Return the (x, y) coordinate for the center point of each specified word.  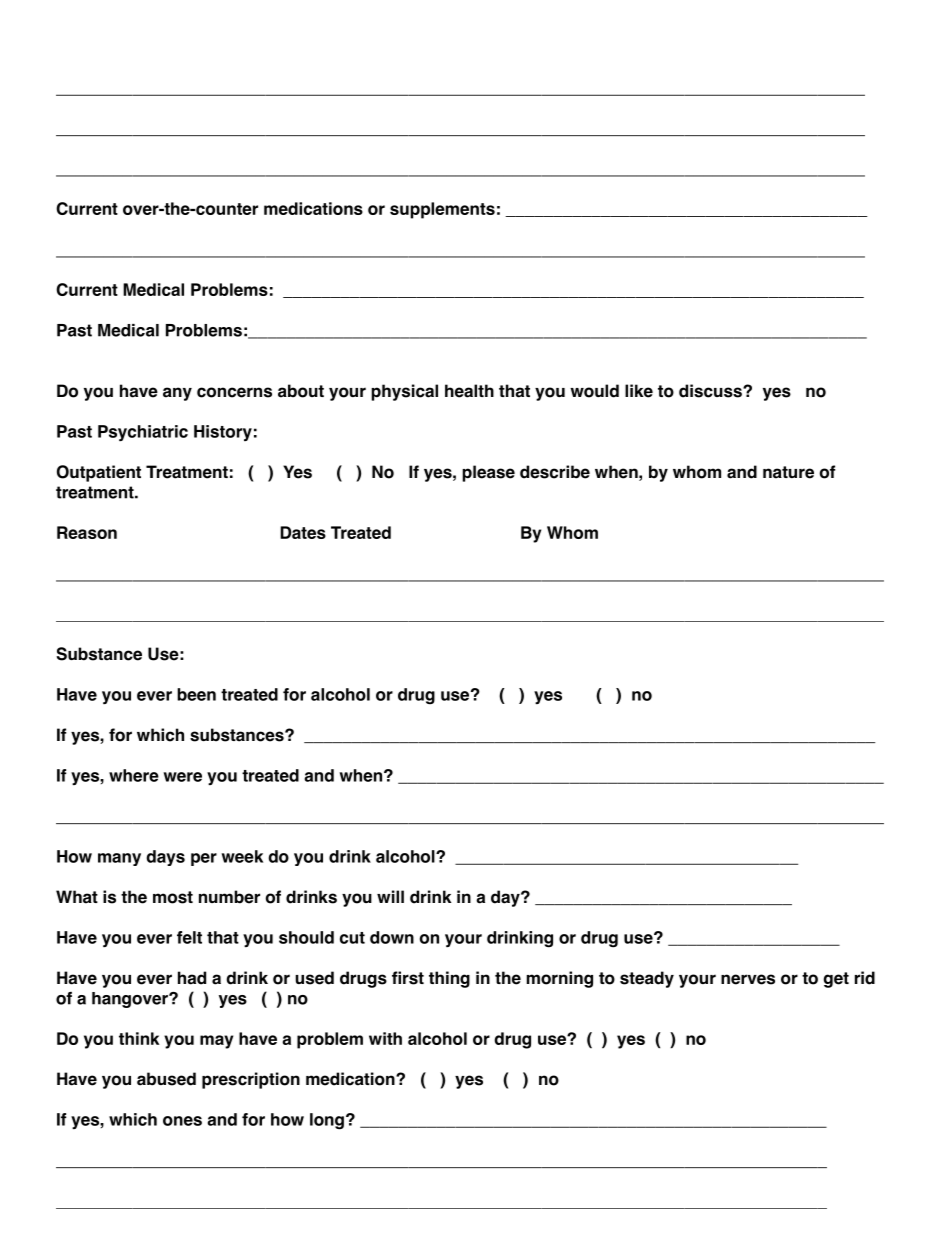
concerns (234, 392)
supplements (442, 210)
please (488, 473)
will (390, 896)
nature (788, 472)
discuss (711, 391)
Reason (87, 532)
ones (182, 1121)
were (183, 777)
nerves (748, 979)
